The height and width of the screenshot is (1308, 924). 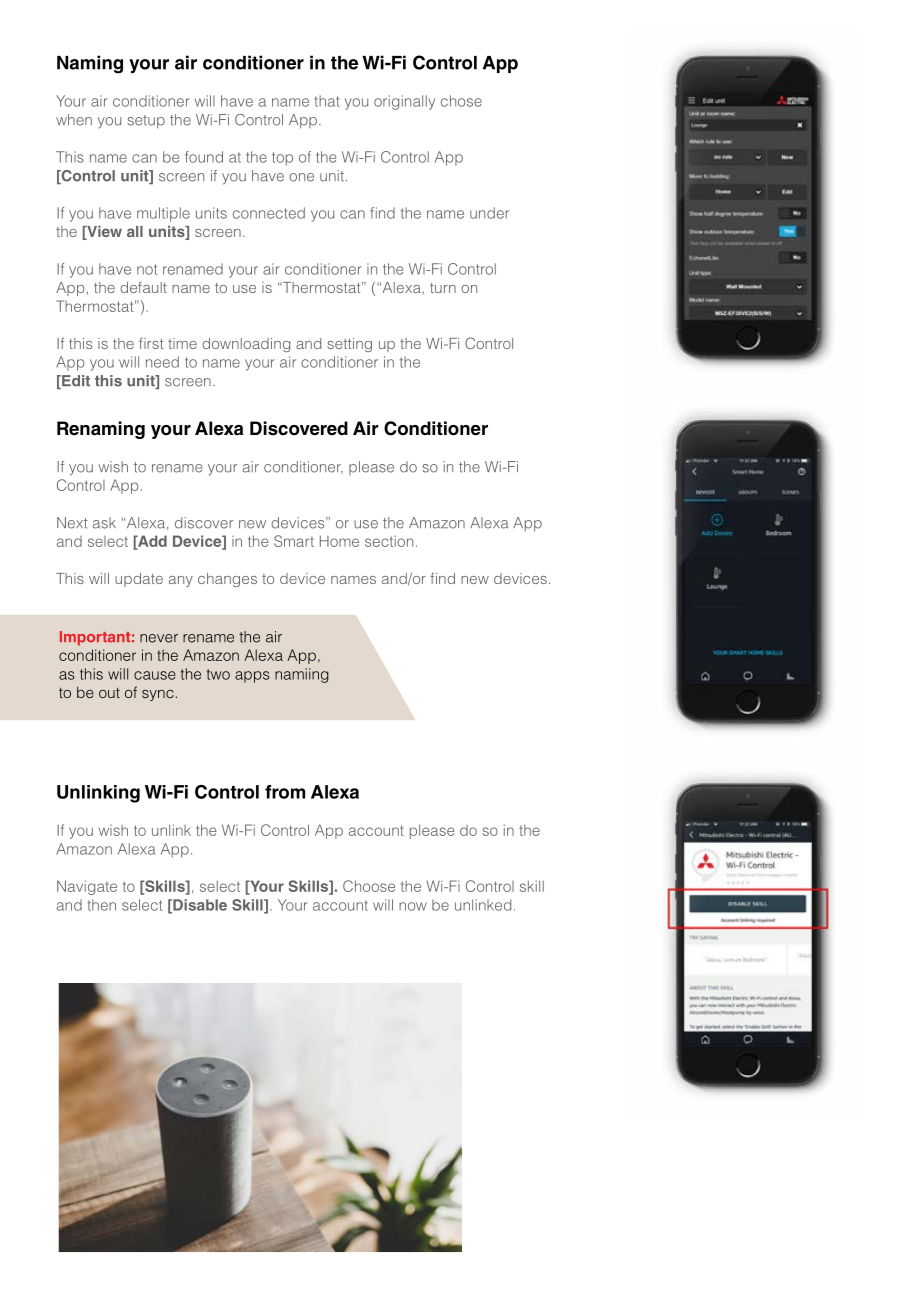 What do you see at coordinates (369, 886) in the screenshot?
I see `Choose` at bounding box center [369, 886].
